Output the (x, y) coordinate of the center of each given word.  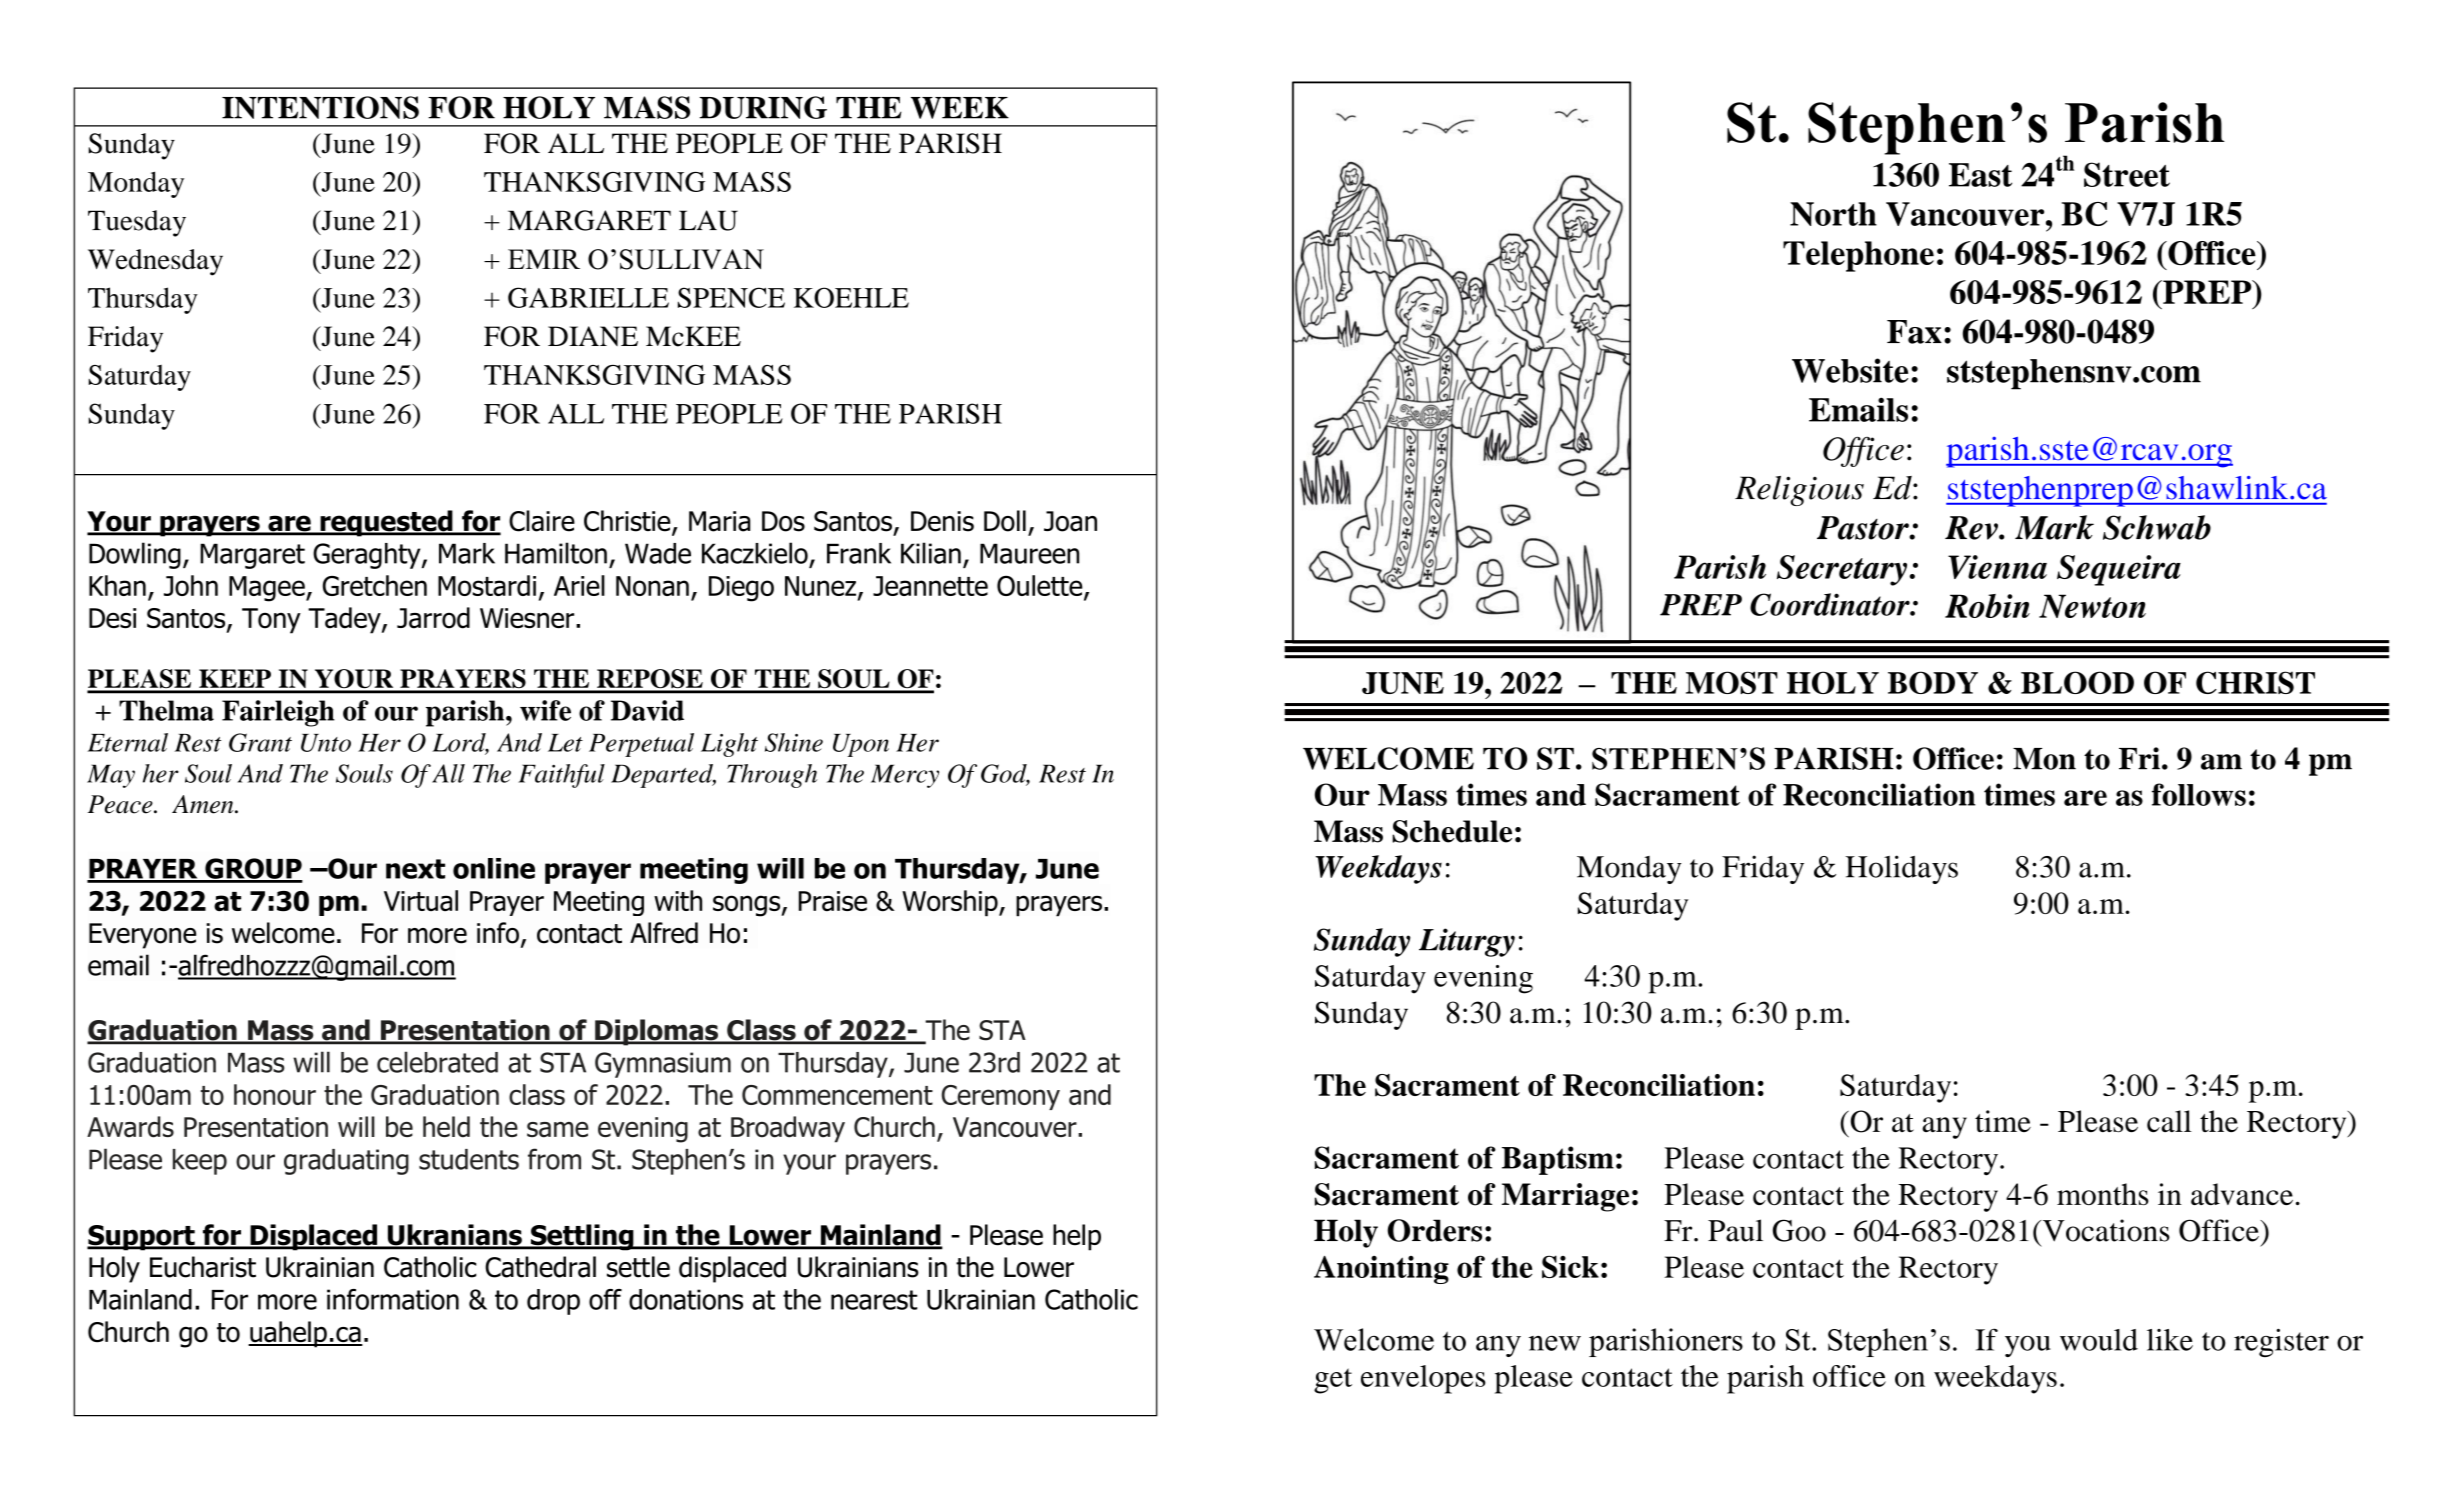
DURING (763, 107)
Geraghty (368, 556)
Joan (1070, 521)
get (1333, 1381)
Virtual (421, 900)
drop (553, 1302)
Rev (1972, 528)
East (1980, 175)
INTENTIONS (320, 107)
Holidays (1901, 869)
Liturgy (1467, 942)
